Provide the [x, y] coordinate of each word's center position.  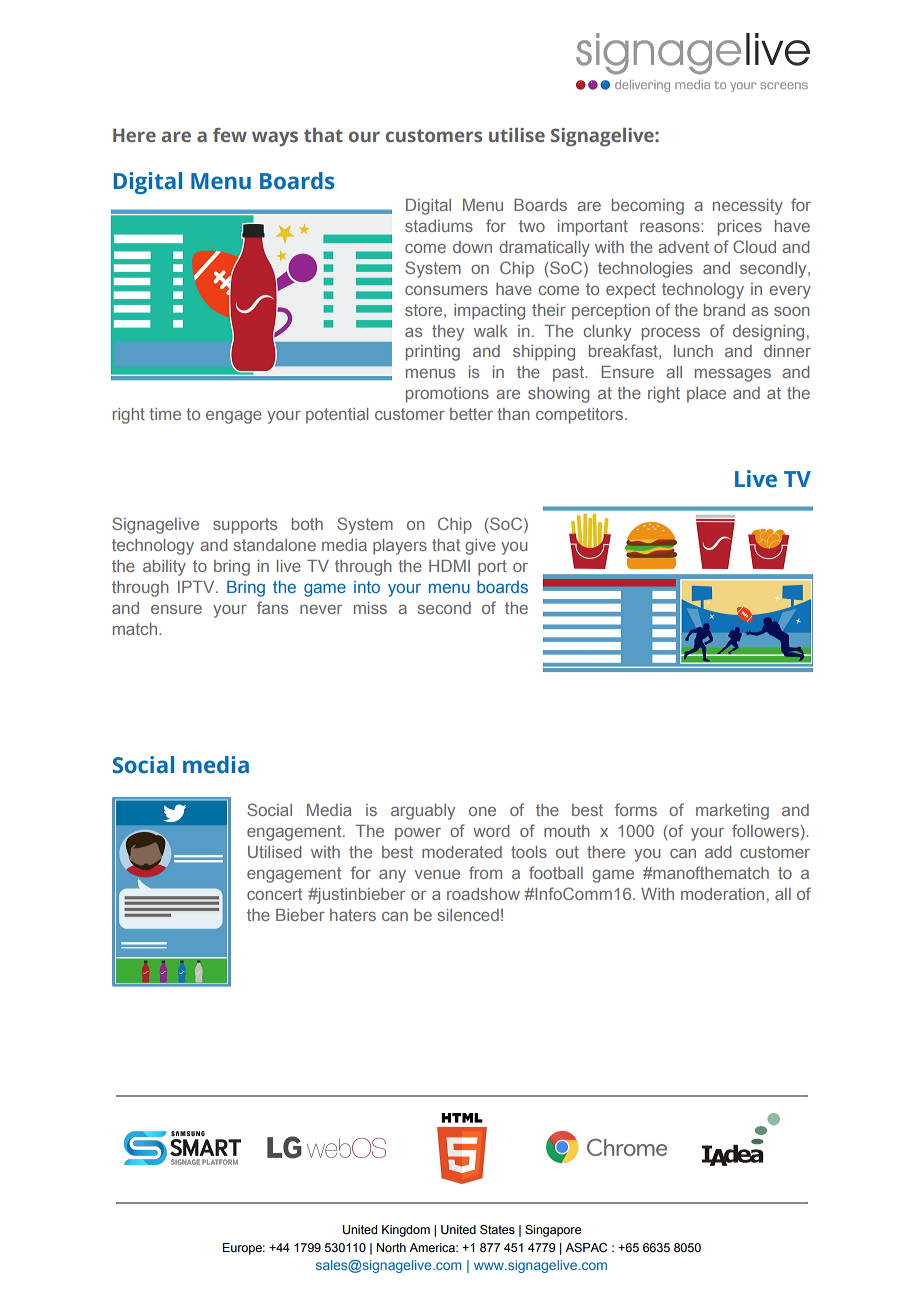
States [497, 1229]
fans [272, 607]
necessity [748, 207]
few [230, 135]
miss [370, 608]
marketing [732, 812]
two [532, 226]
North [391, 1247]
